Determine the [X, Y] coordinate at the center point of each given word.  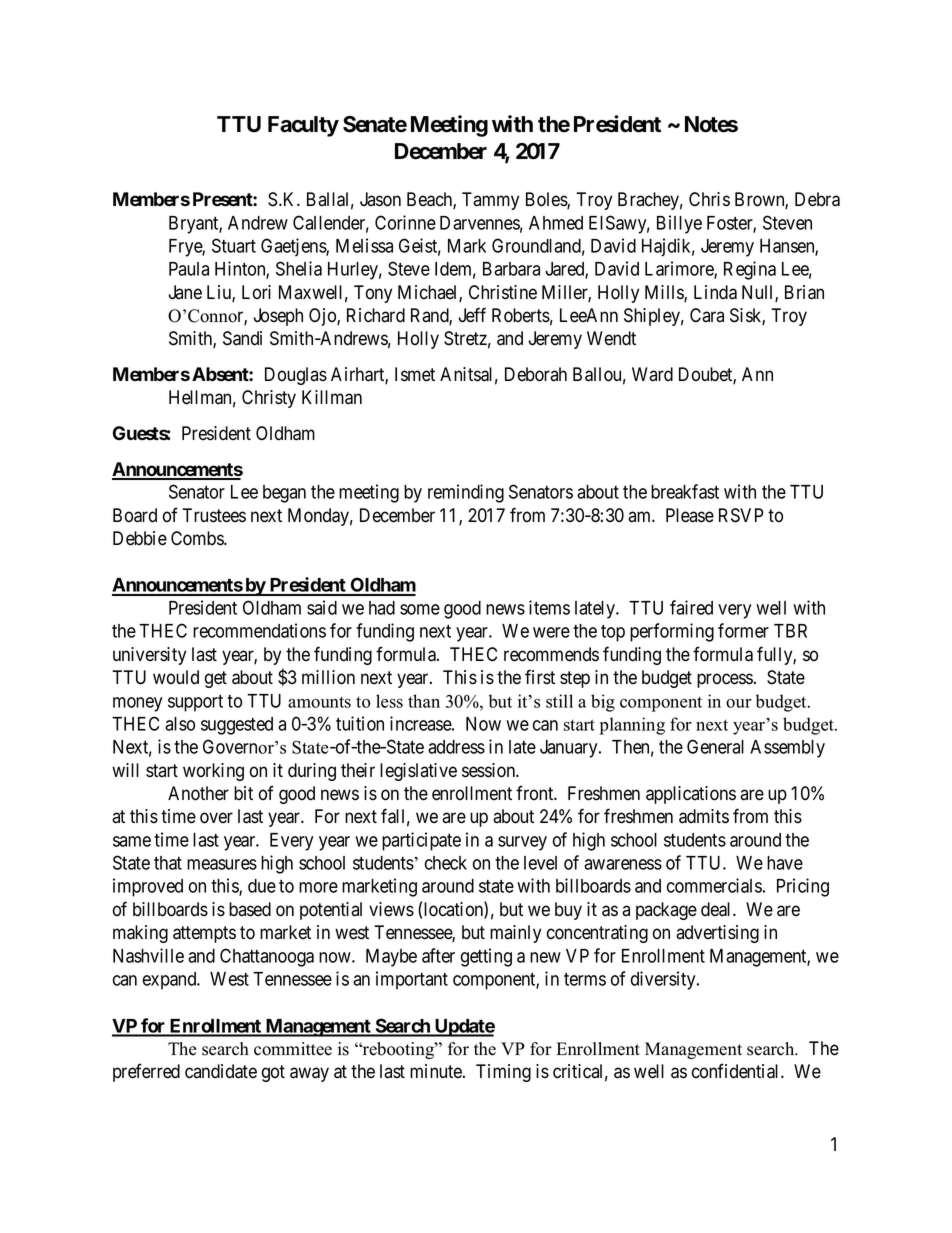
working [213, 772]
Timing [503, 1073]
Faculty [303, 126]
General [715, 746]
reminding [466, 493]
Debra [817, 199]
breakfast [685, 491]
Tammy [490, 201]
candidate [221, 1071]
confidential [737, 1071]
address [456, 747]
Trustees [214, 515]
